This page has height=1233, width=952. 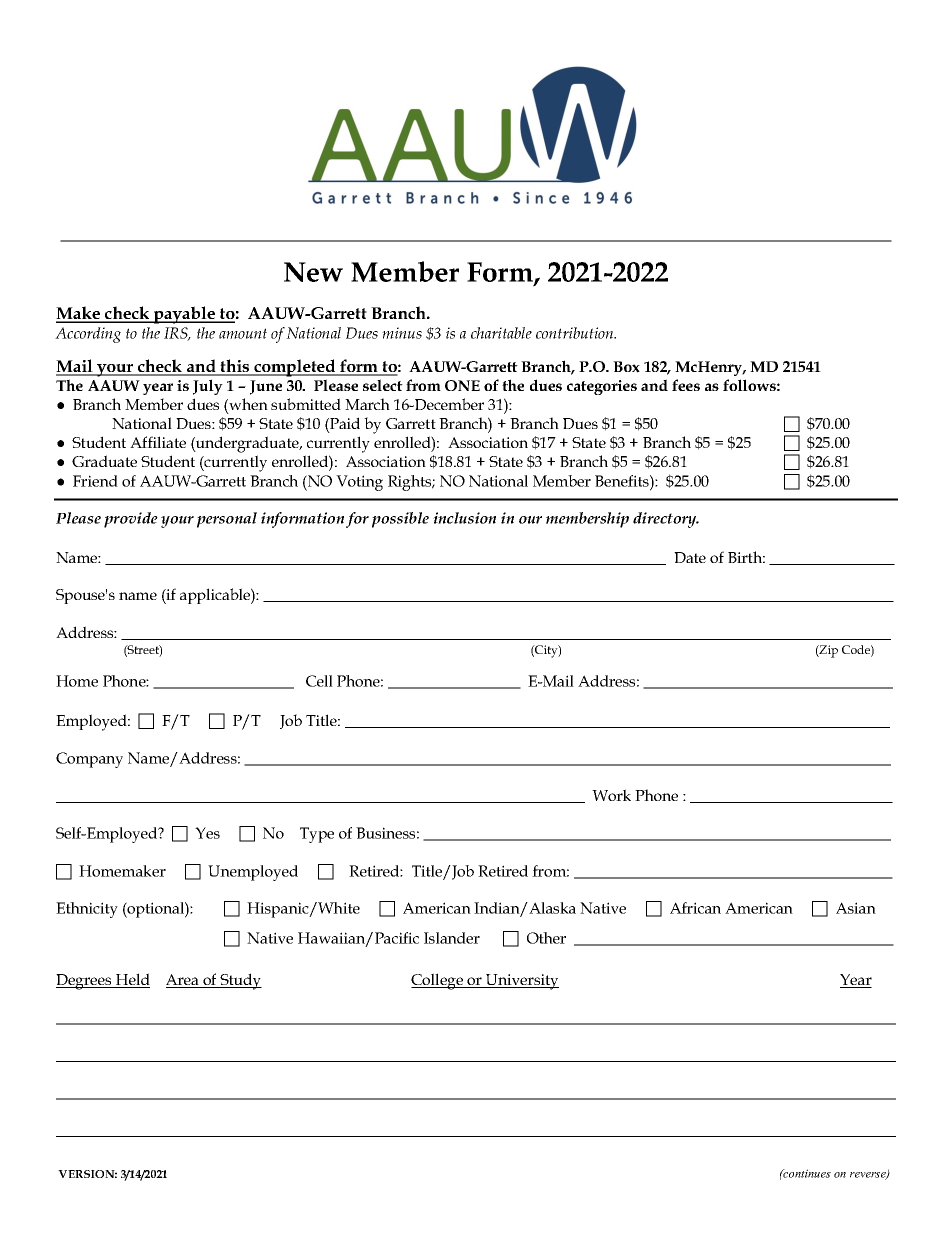 I want to click on Work, so click(x=611, y=795).
